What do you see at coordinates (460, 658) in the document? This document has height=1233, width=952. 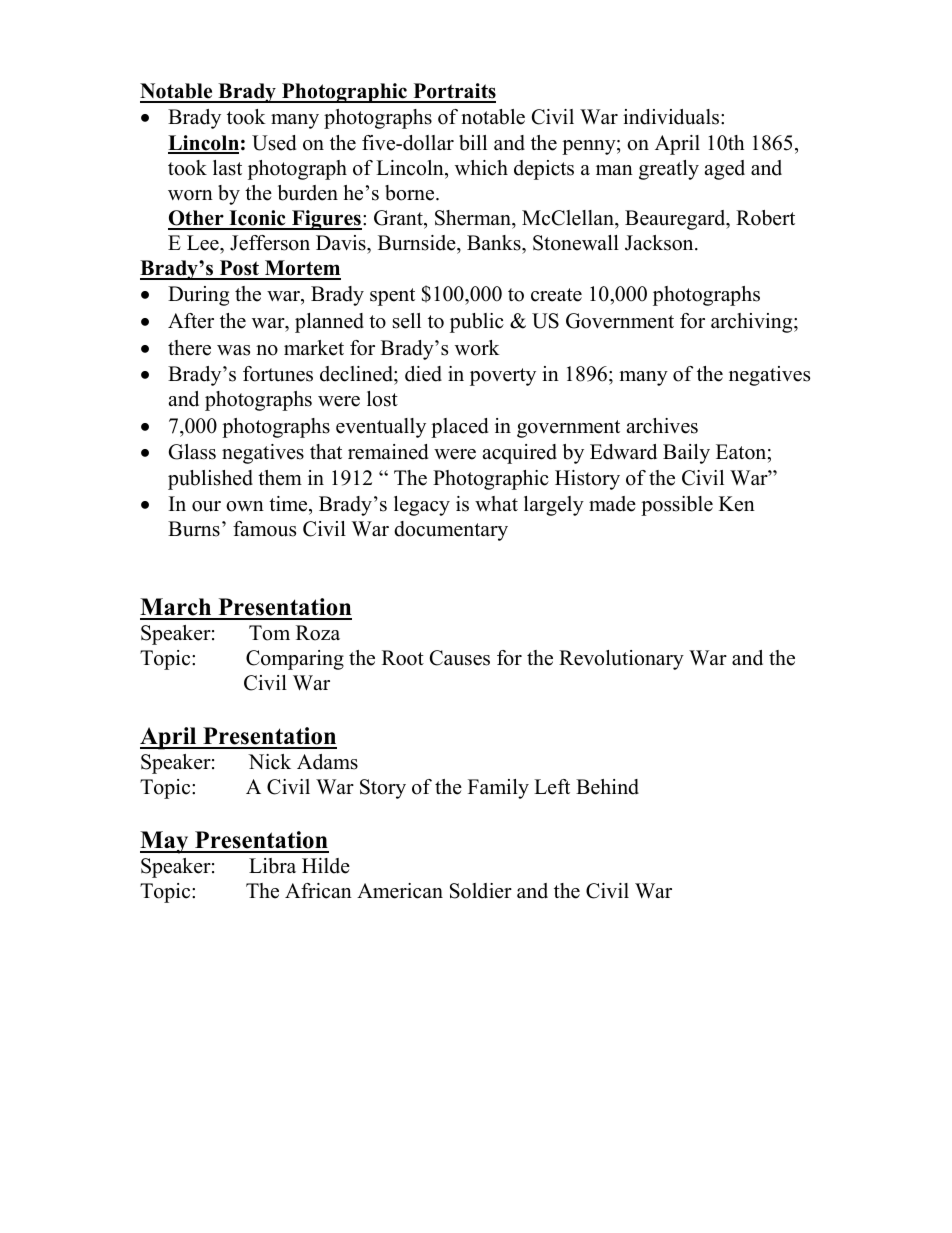 I see `Causes` at bounding box center [460, 658].
